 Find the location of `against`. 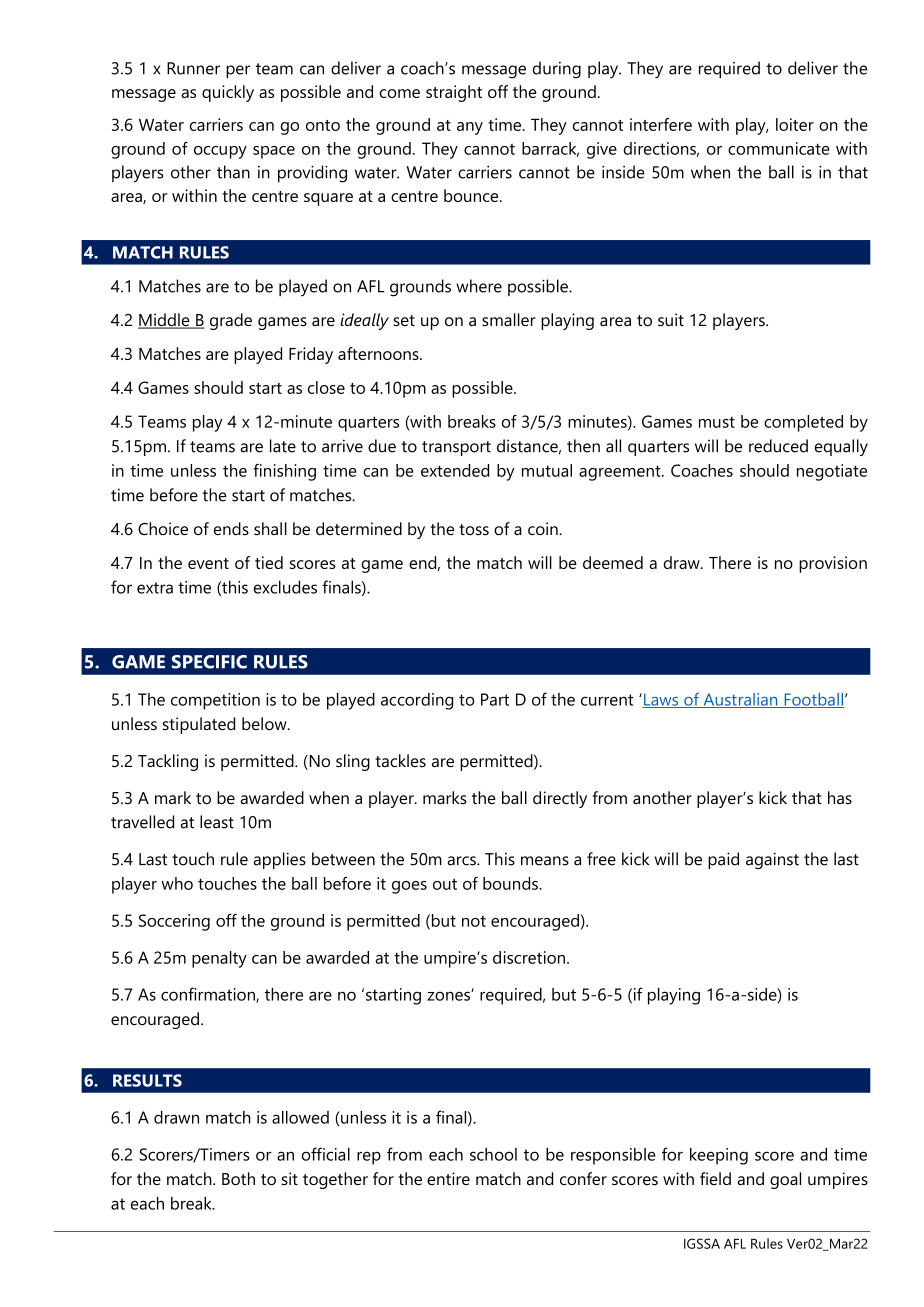

against is located at coordinates (772, 860).
